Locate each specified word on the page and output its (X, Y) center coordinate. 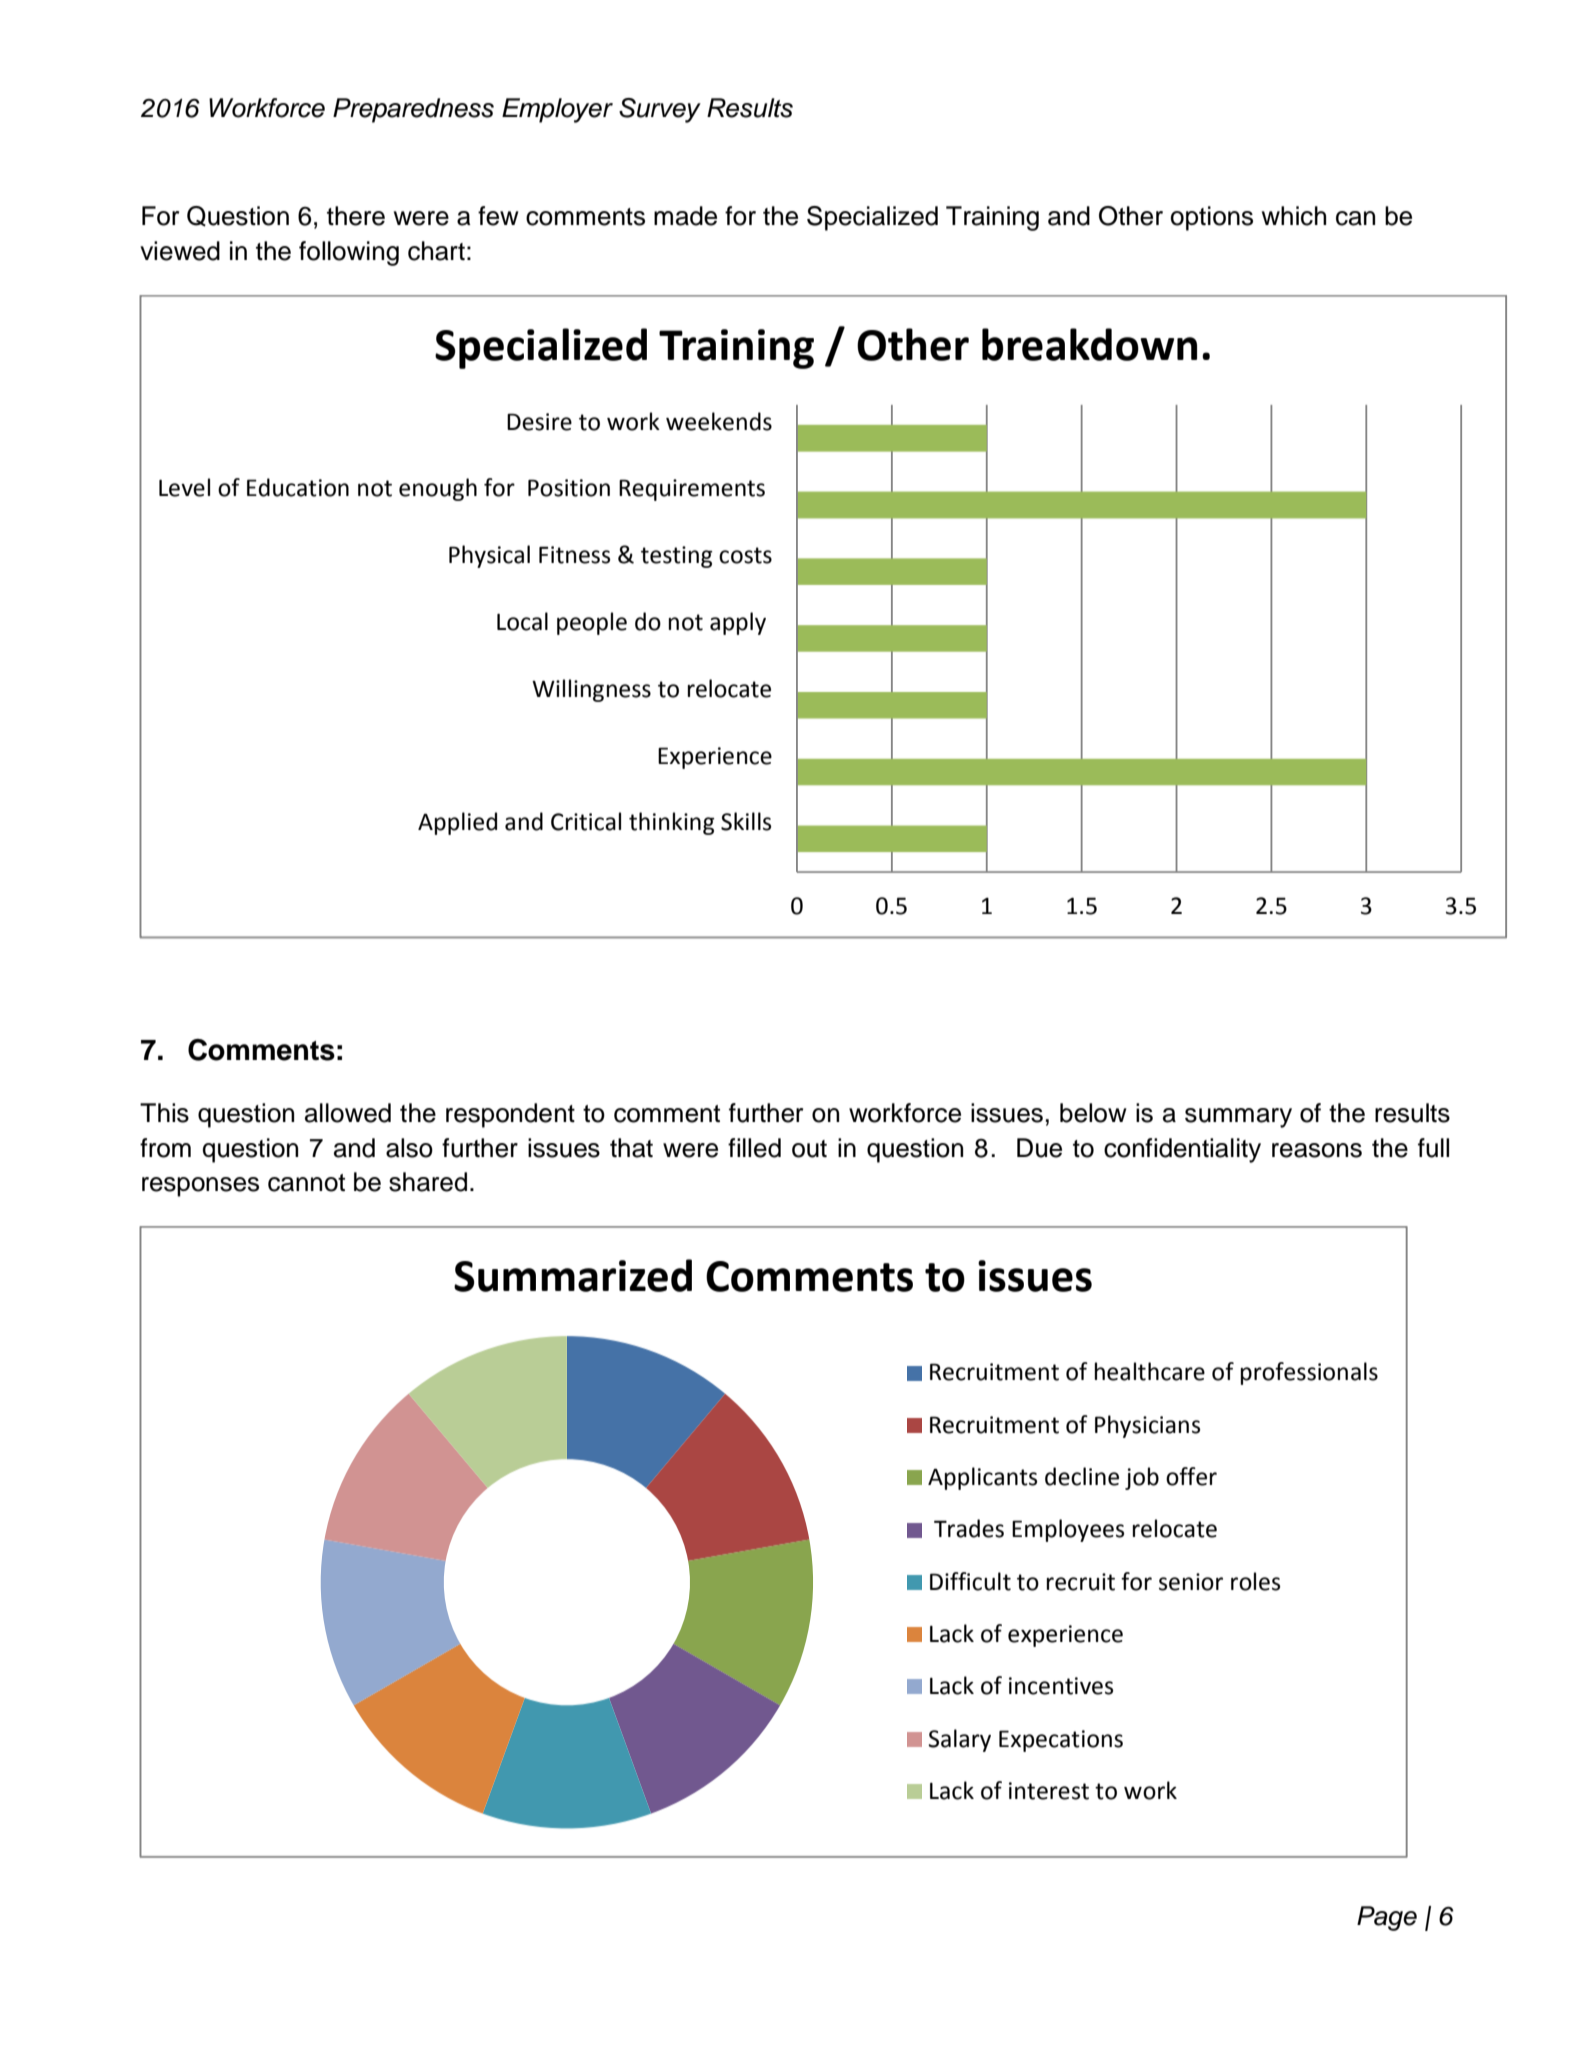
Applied (457, 823)
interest (1049, 1791)
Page (1387, 1918)
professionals (1309, 1373)
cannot (306, 1183)
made (685, 216)
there (356, 216)
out (809, 1149)
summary (1238, 1118)
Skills (746, 821)
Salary (959, 1740)
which (1294, 216)
